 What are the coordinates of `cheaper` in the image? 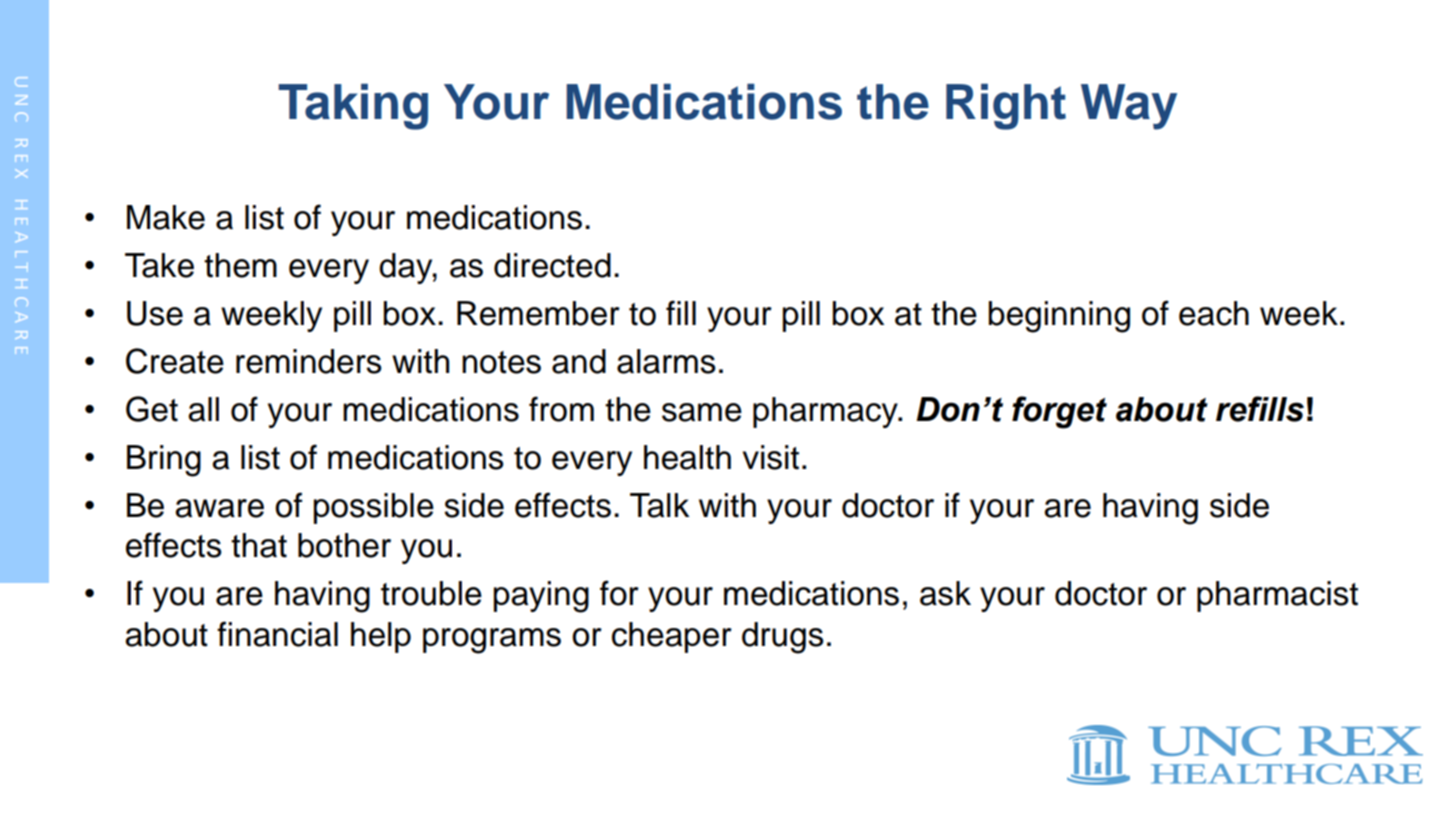 It's located at (672, 637).
